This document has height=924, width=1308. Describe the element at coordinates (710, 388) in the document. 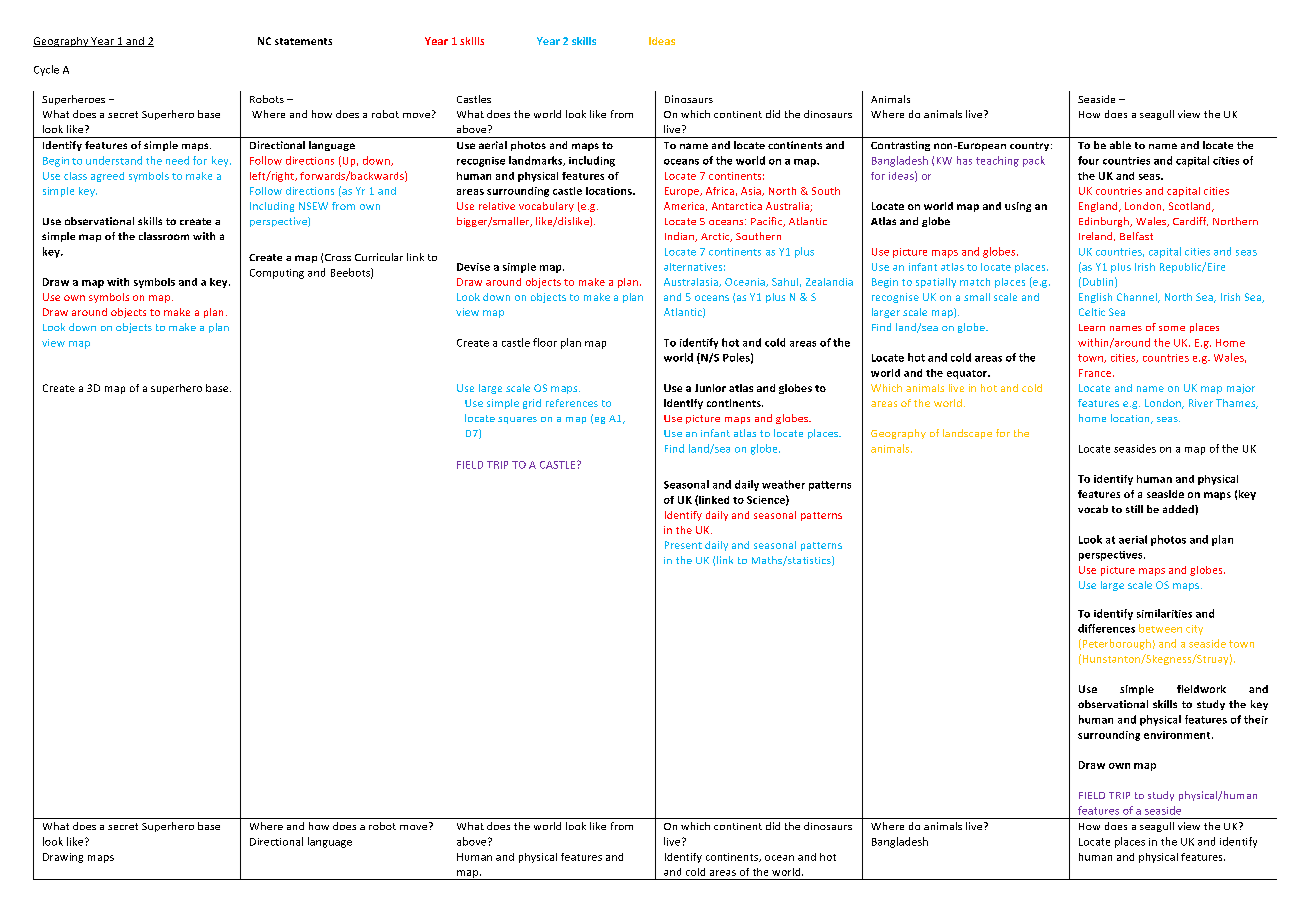

I see `Junior` at that location.
